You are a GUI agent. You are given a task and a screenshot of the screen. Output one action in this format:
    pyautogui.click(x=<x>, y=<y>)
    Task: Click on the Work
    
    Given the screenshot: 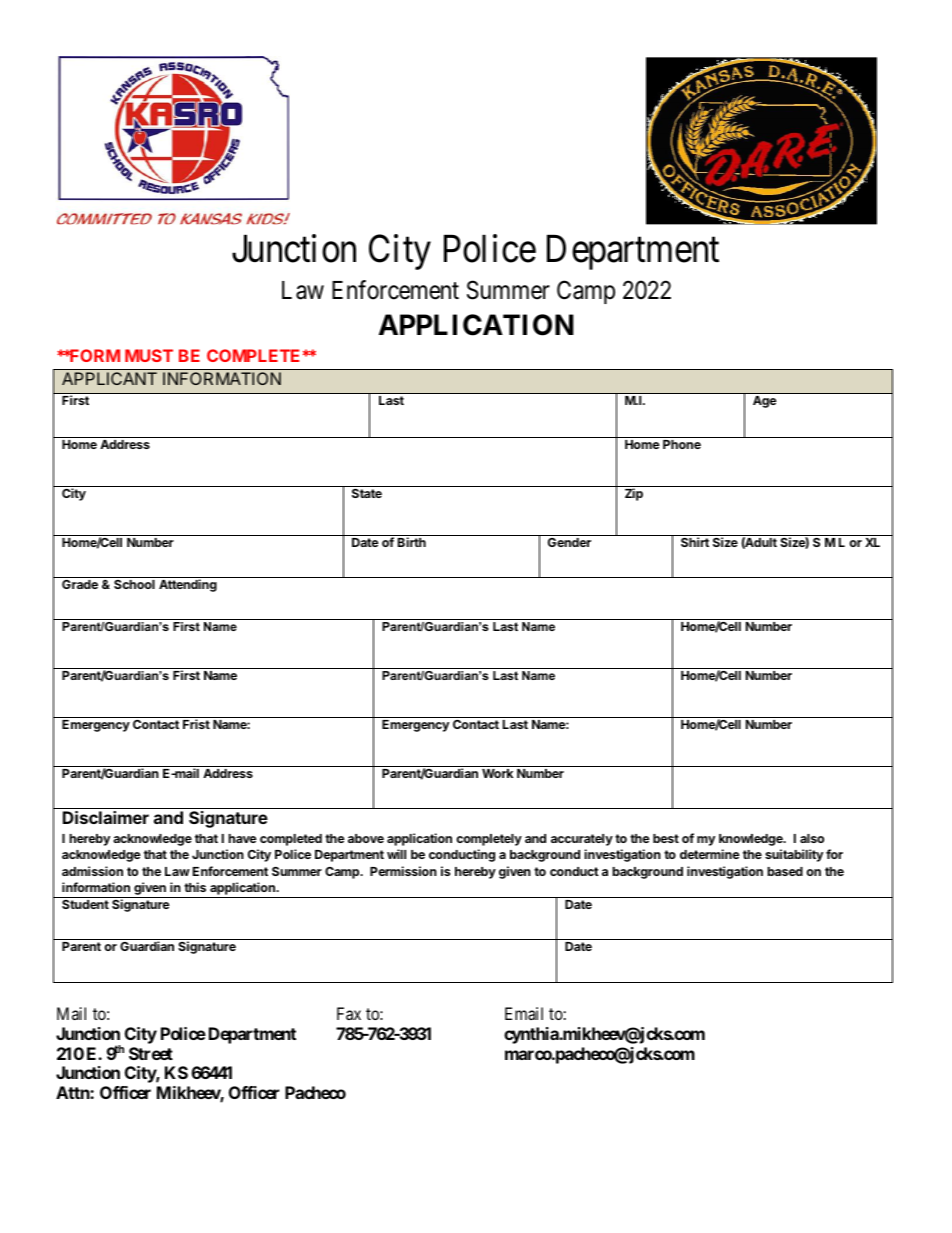 What is the action you would take?
    pyautogui.click(x=497, y=773)
